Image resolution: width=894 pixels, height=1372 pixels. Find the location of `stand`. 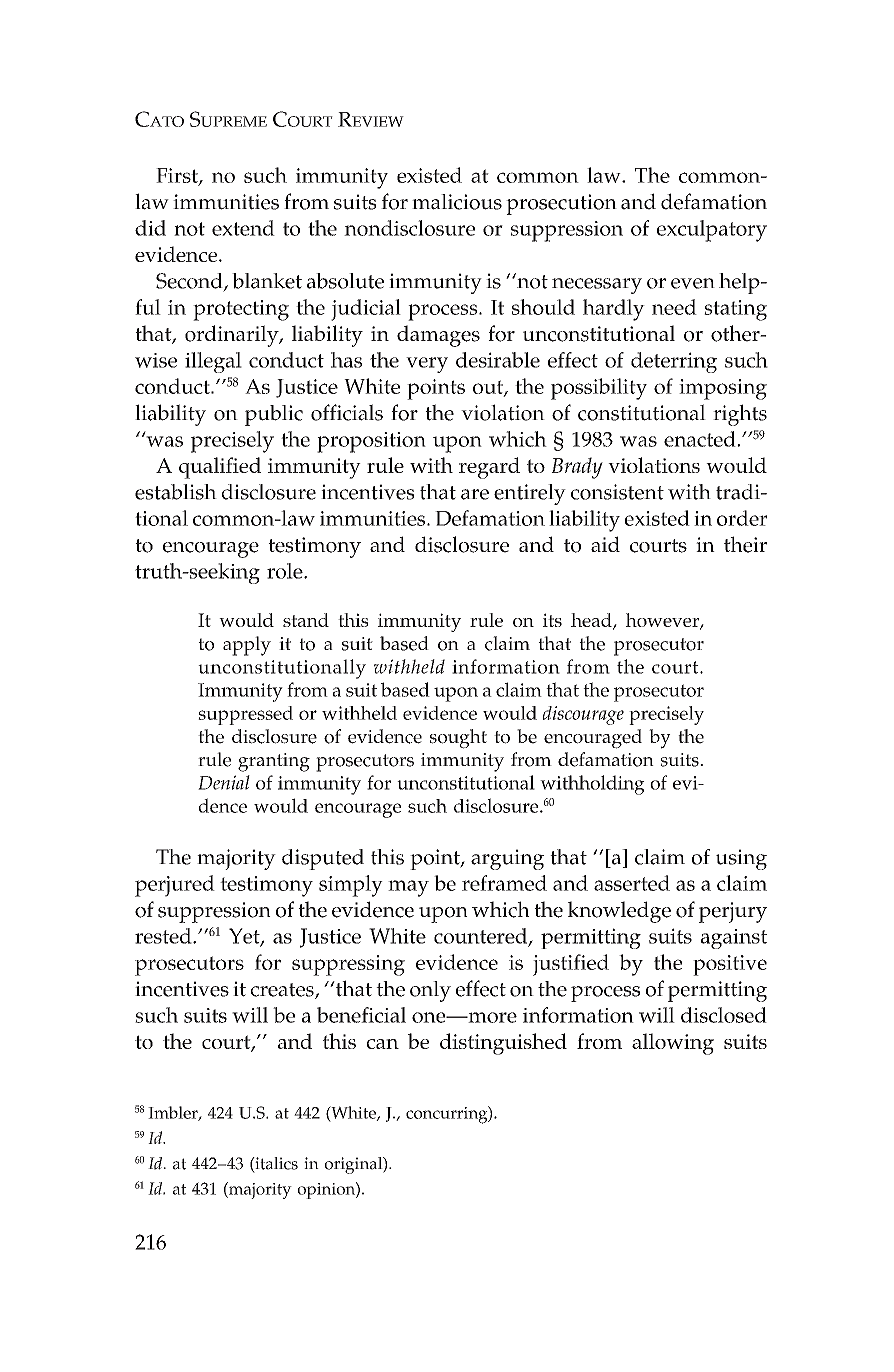

stand is located at coordinates (306, 620).
